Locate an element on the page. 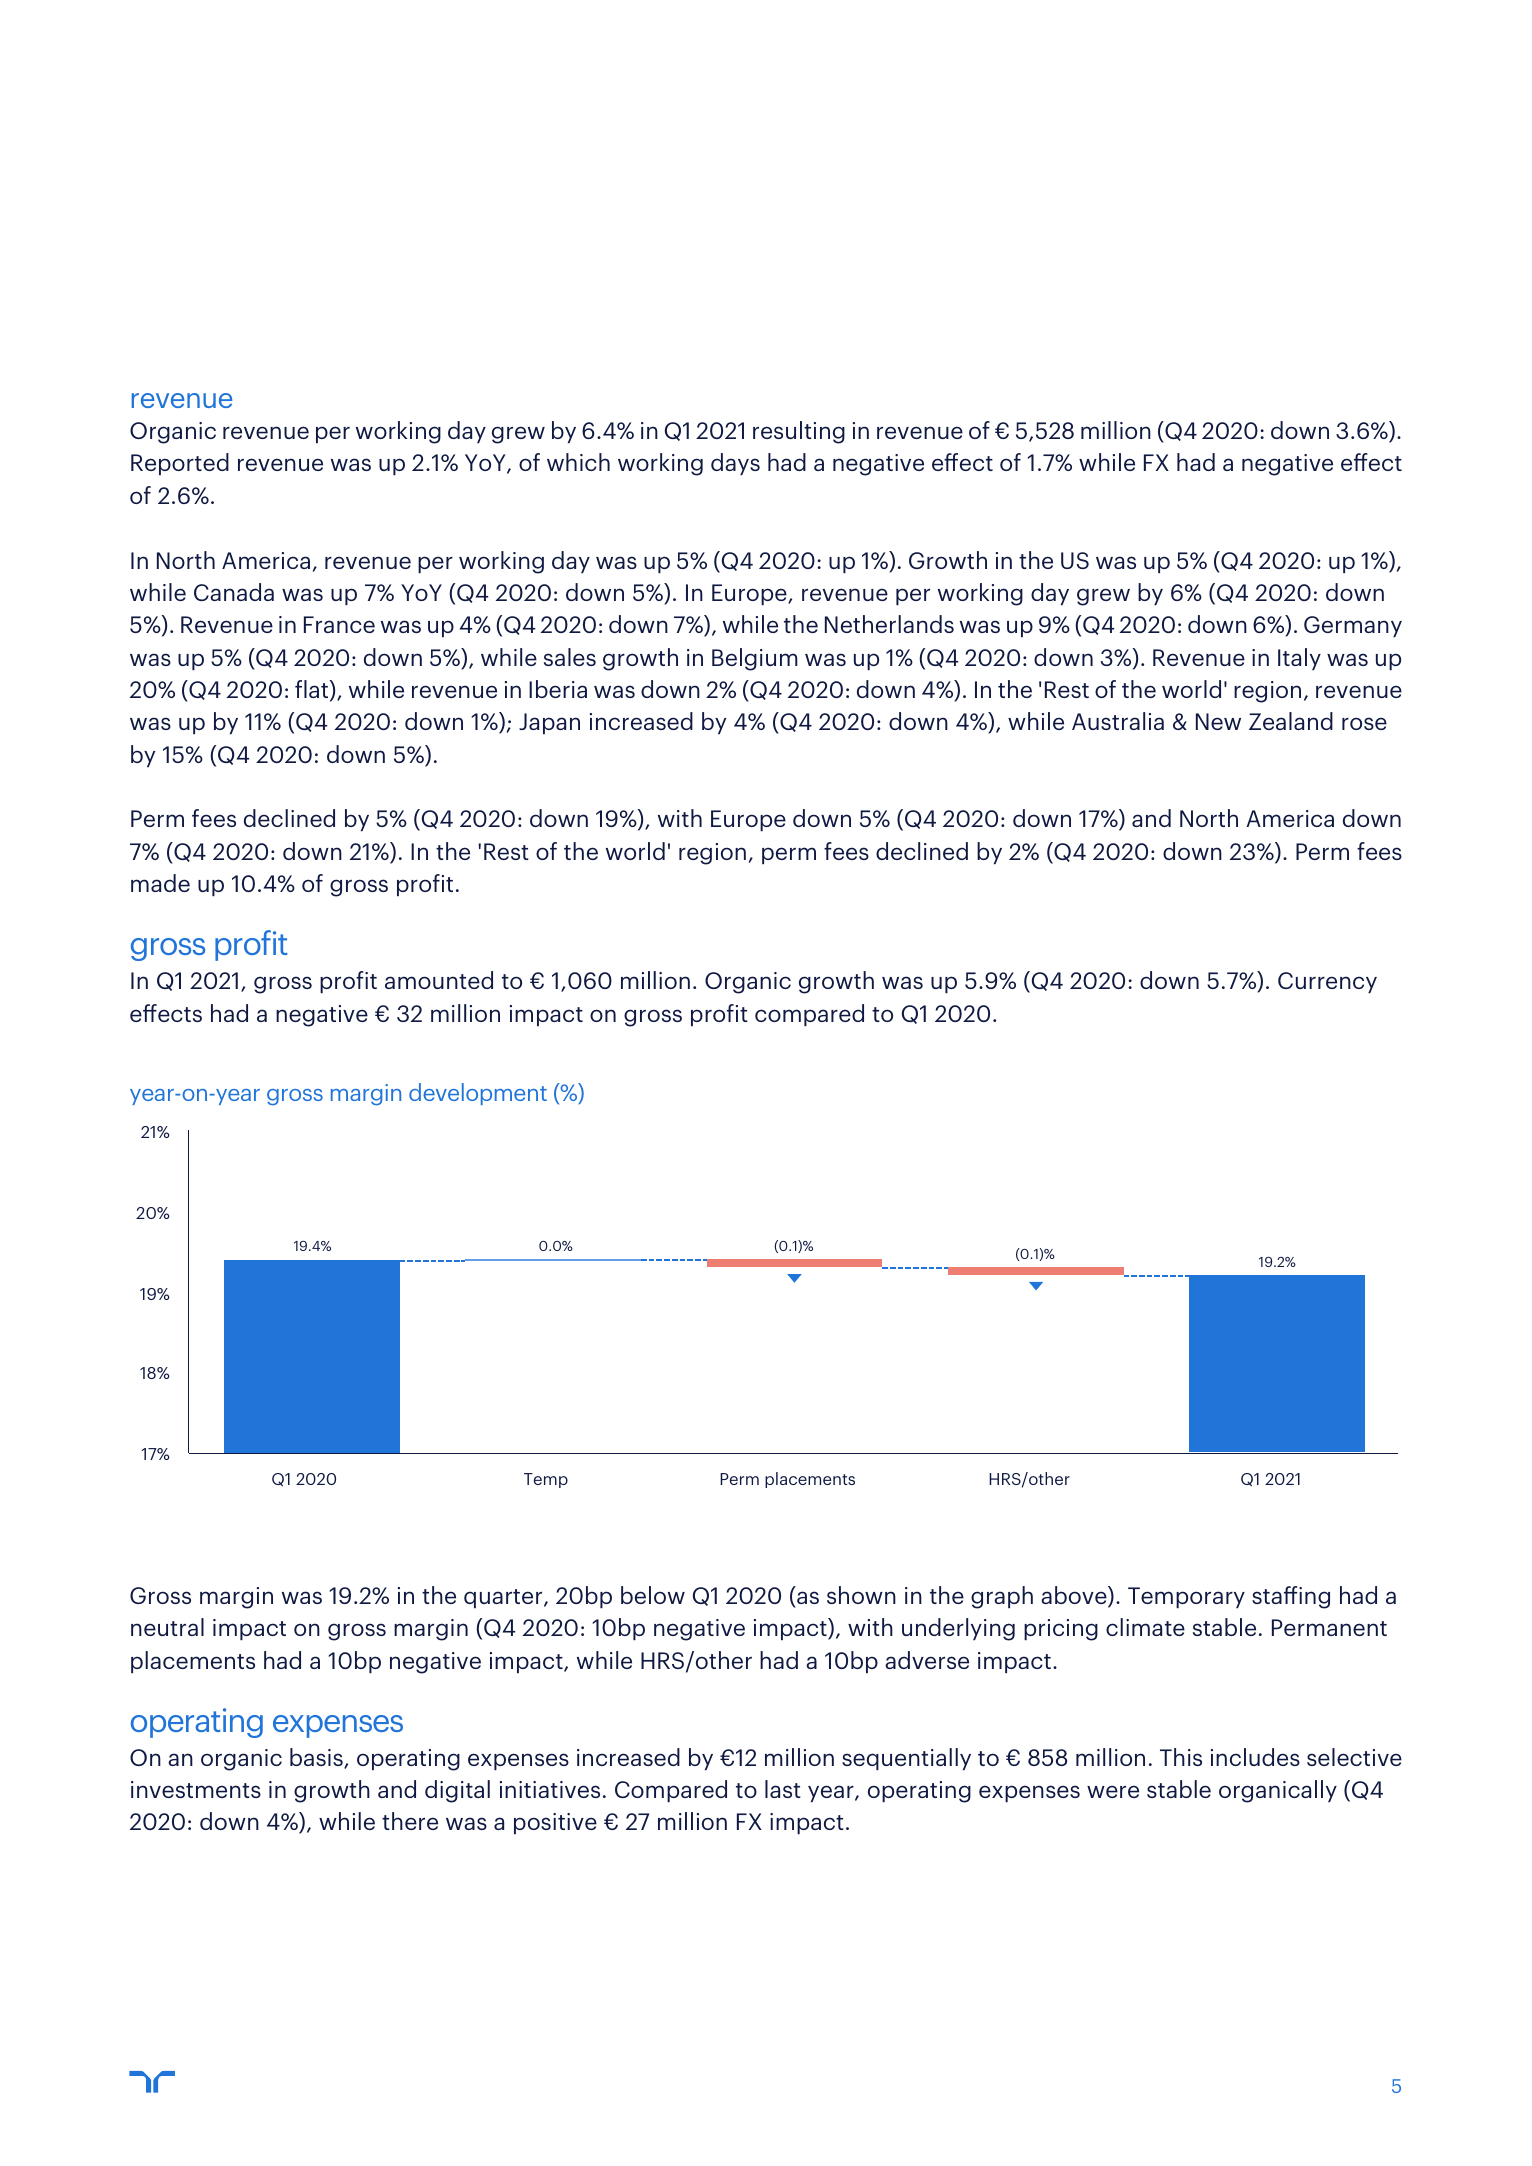  includes is located at coordinates (1255, 1757).
